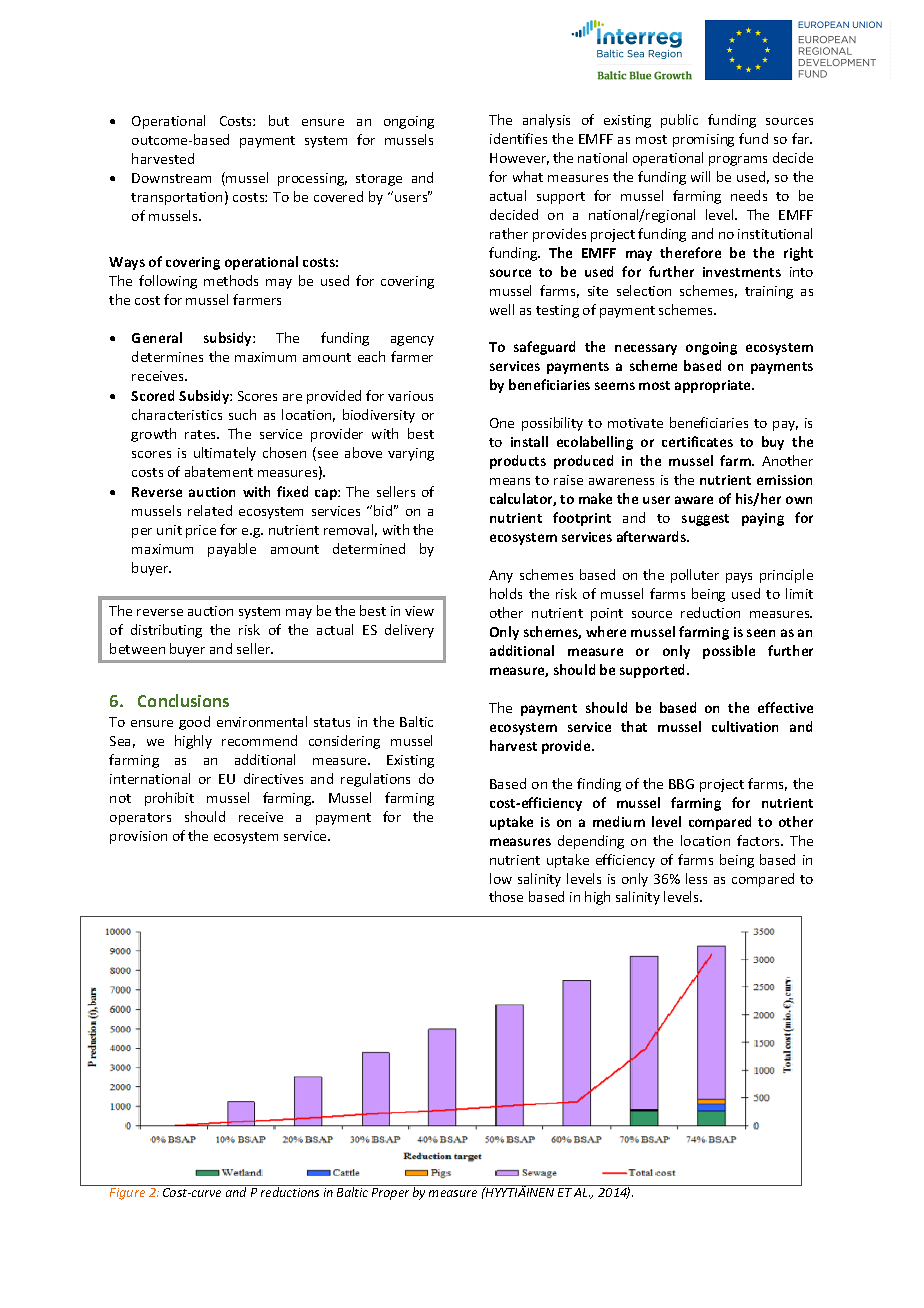 Image resolution: width=924 pixels, height=1308 pixels. I want to click on Proper, so click(390, 1194).
